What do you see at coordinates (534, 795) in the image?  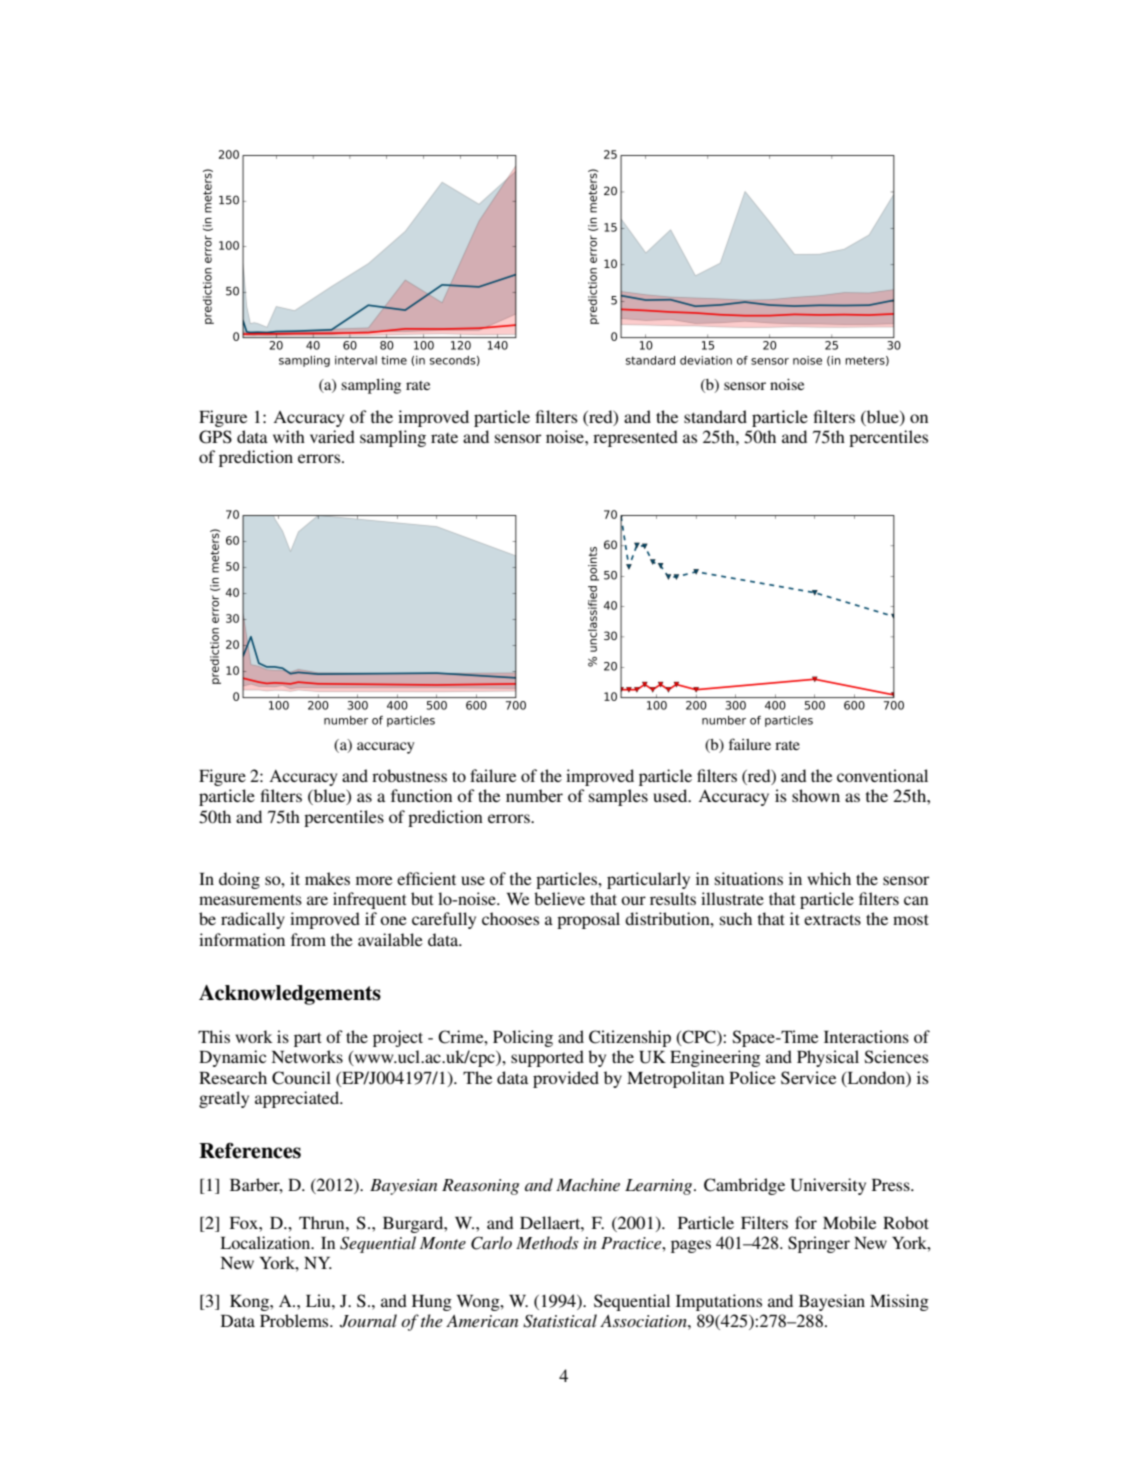 I see `number` at bounding box center [534, 795].
